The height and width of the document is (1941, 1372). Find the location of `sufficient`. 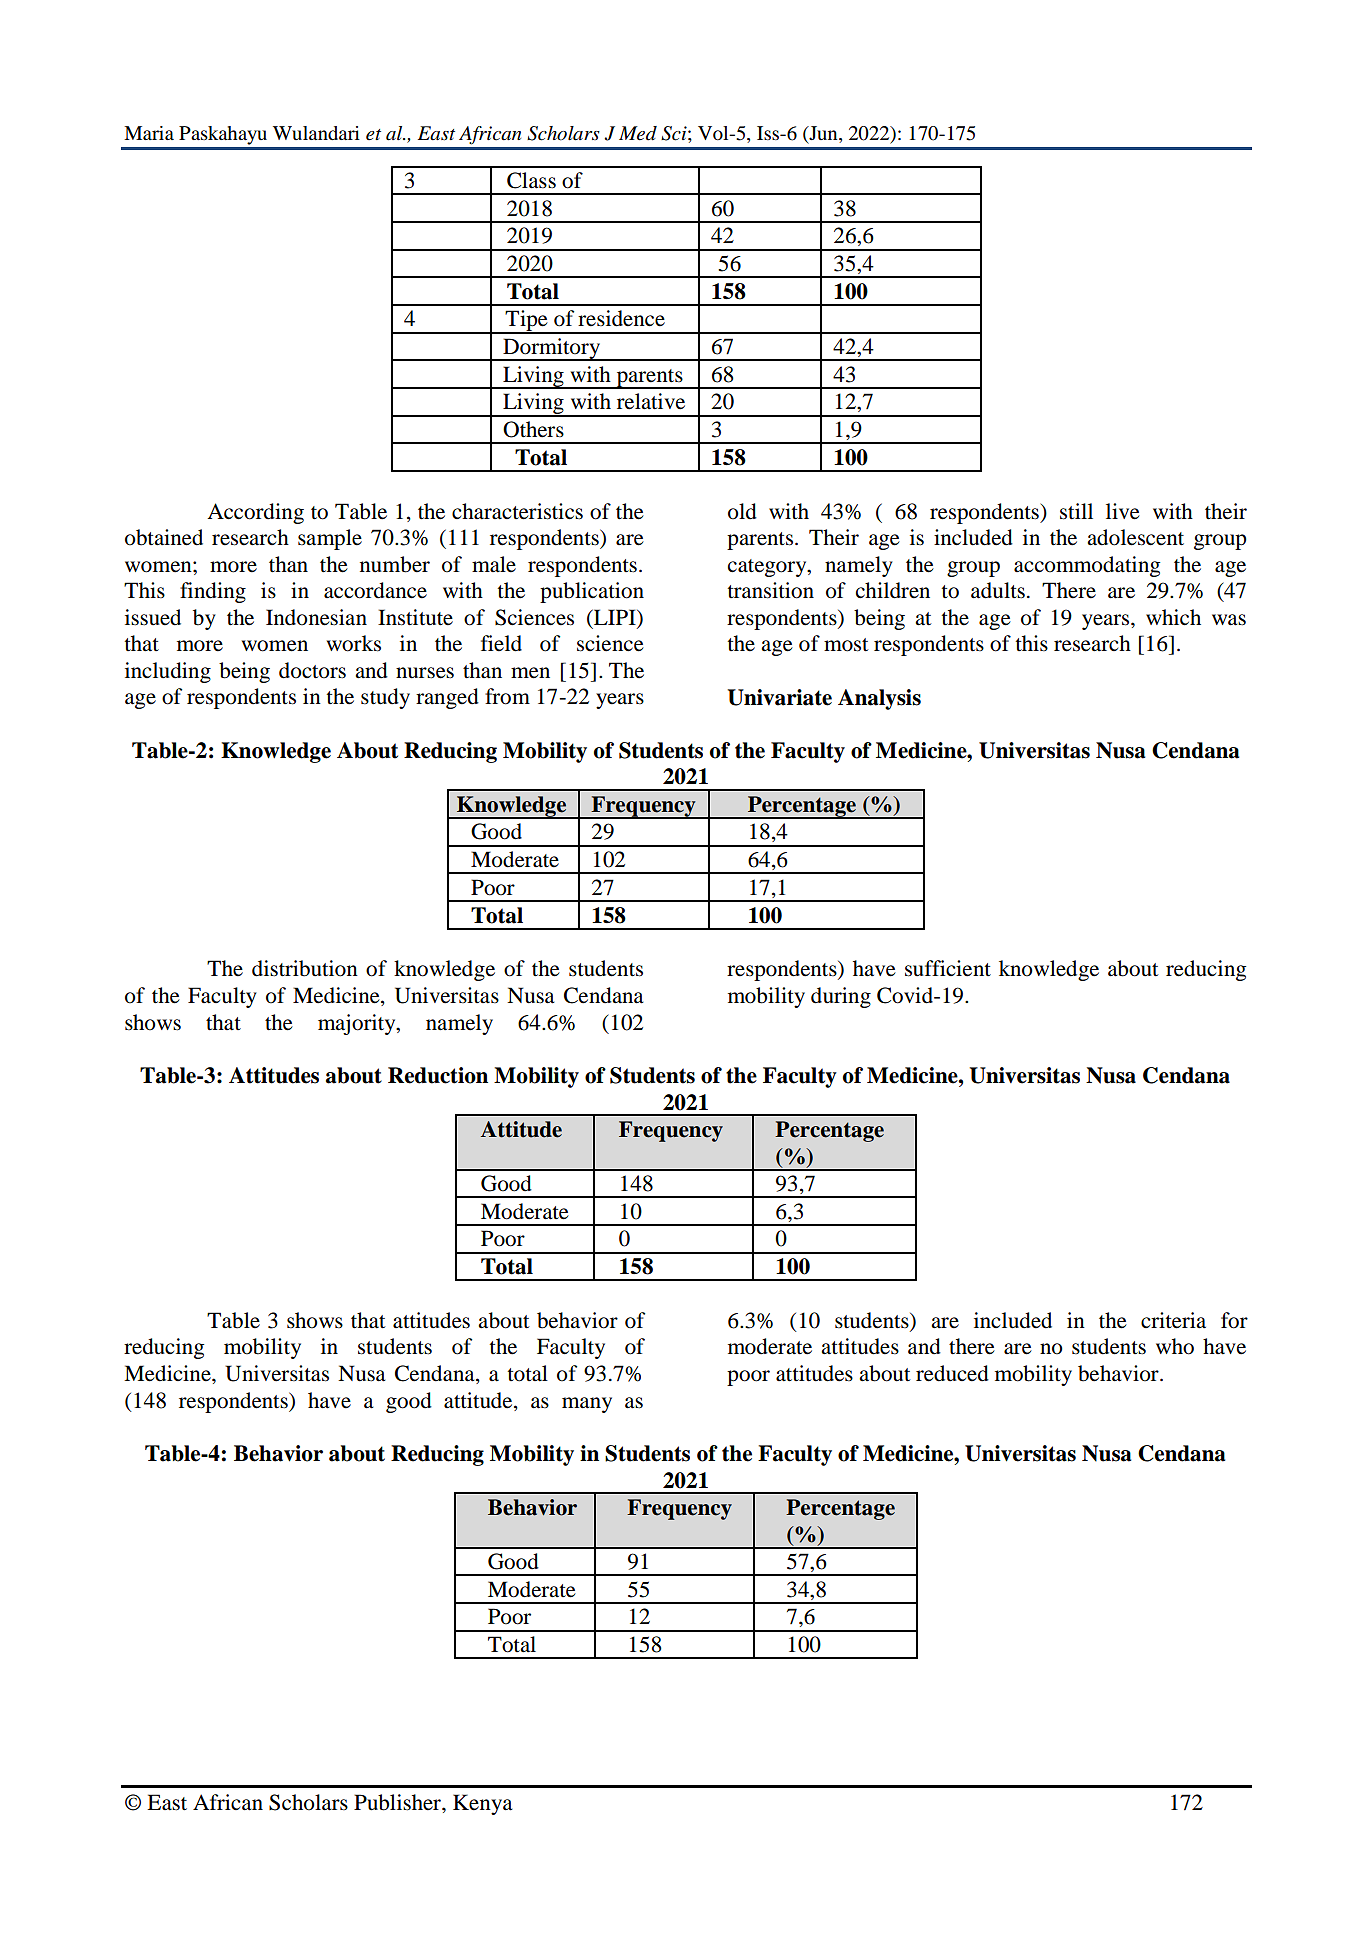

sufficient is located at coordinates (948, 968).
